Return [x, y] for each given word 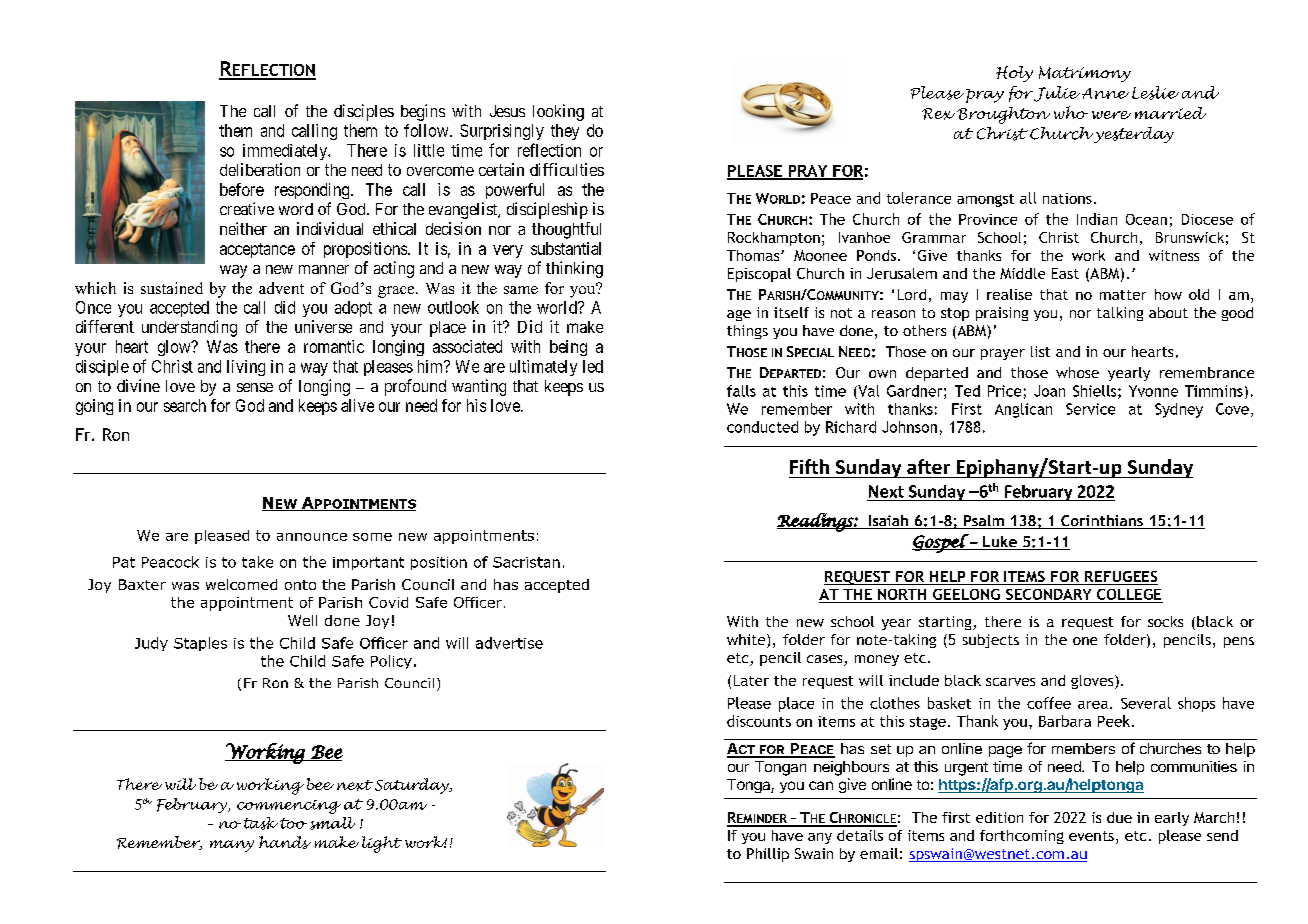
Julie [1058, 94]
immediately [286, 152]
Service [1090, 409]
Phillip [768, 855]
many [232, 846]
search [185, 405]
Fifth [809, 466]
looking [558, 112]
